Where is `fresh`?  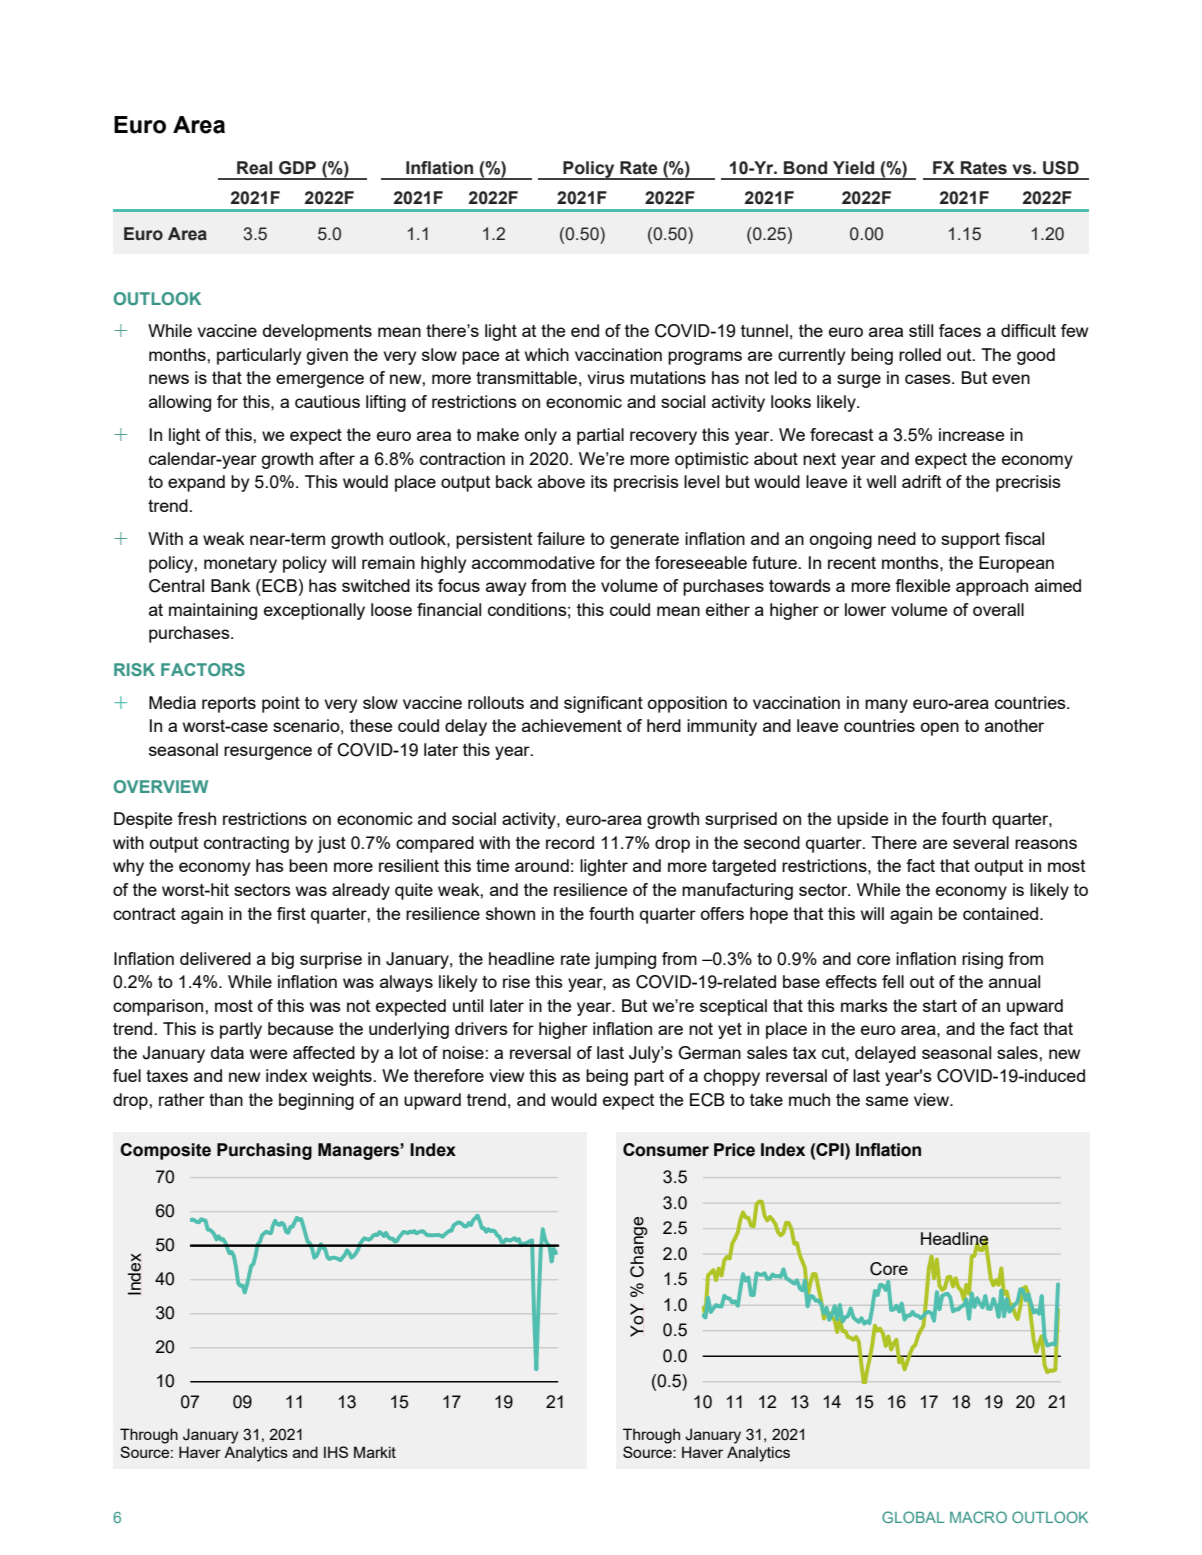
fresh is located at coordinates (196, 818).
